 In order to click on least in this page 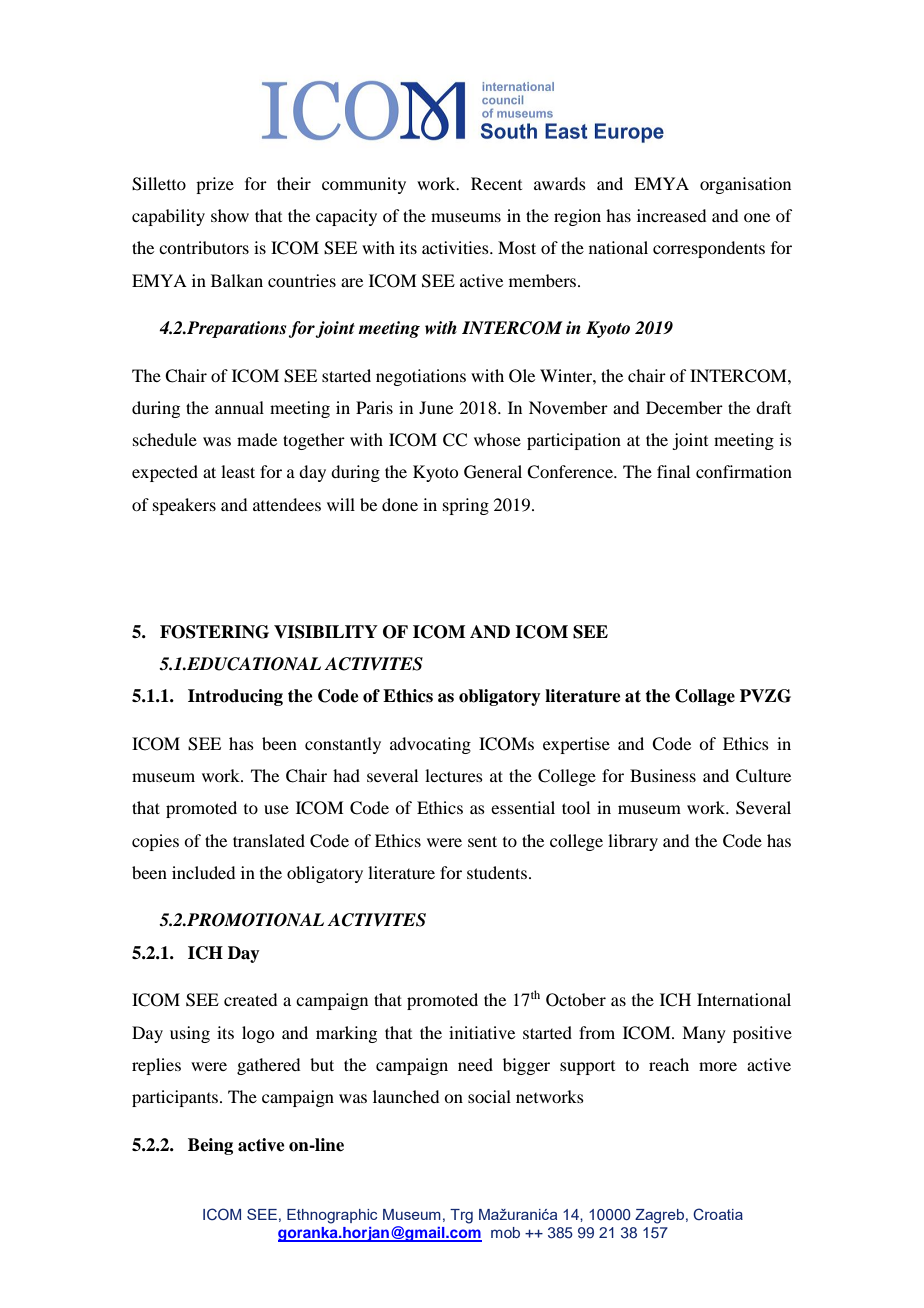, I will do `click(238, 471)`.
